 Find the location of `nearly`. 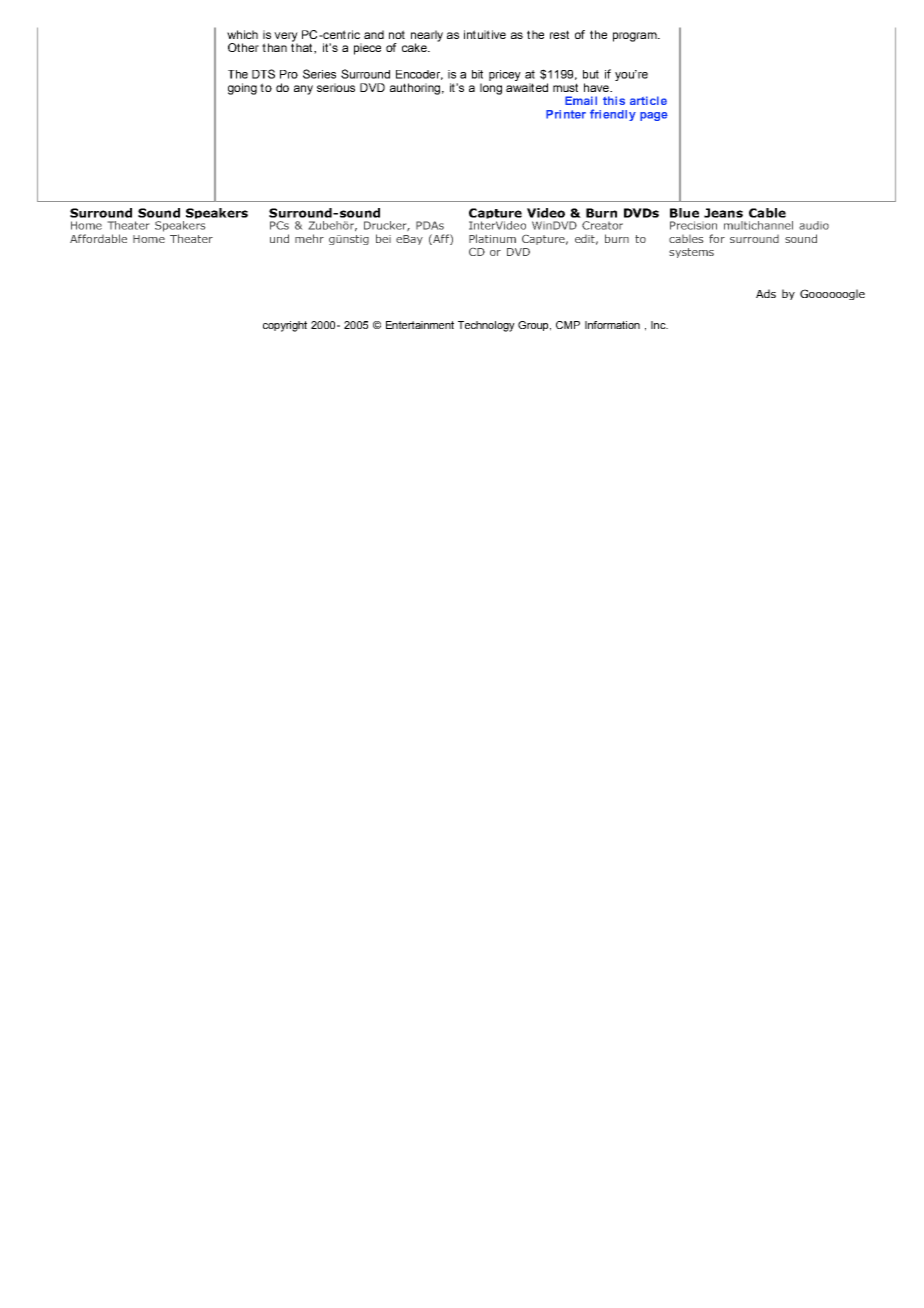

nearly is located at coordinates (427, 37).
